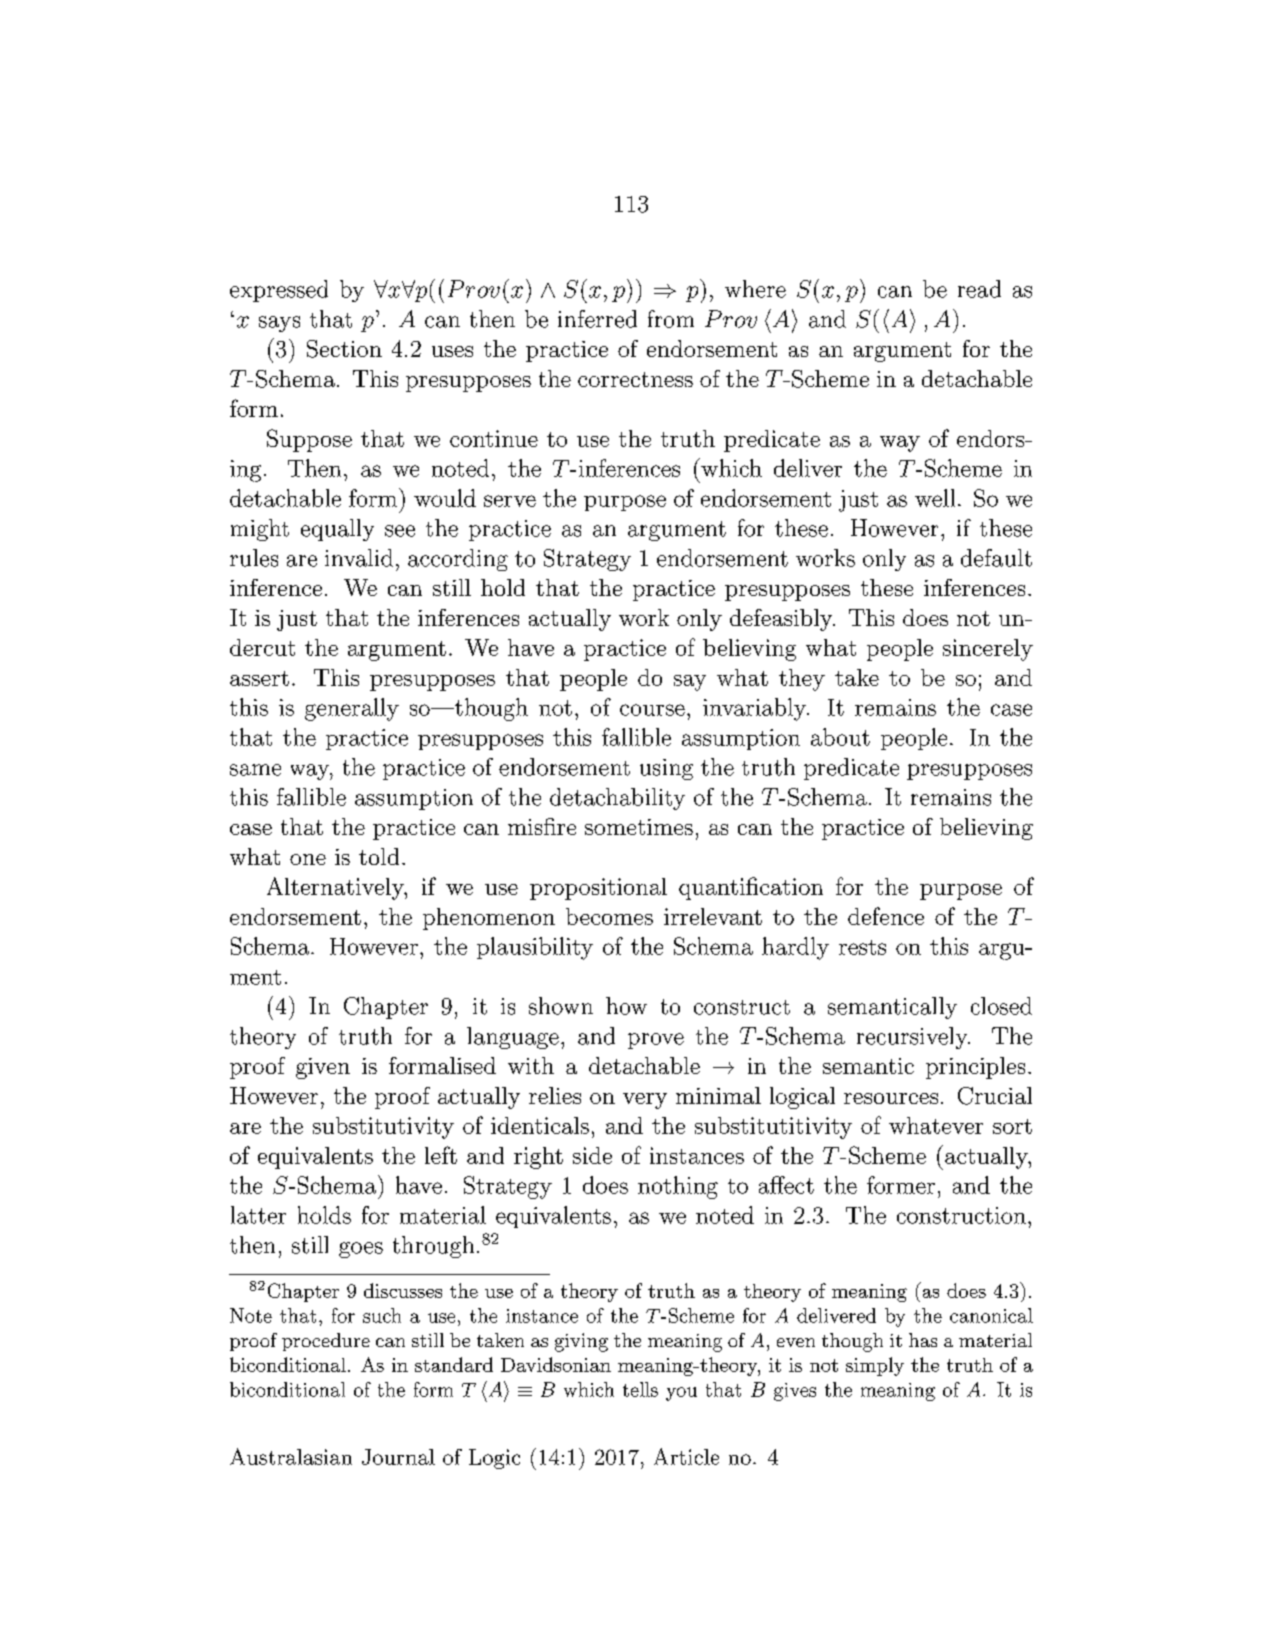 The width and height of the screenshot is (1266, 1638). I want to click on side, so click(592, 1155).
